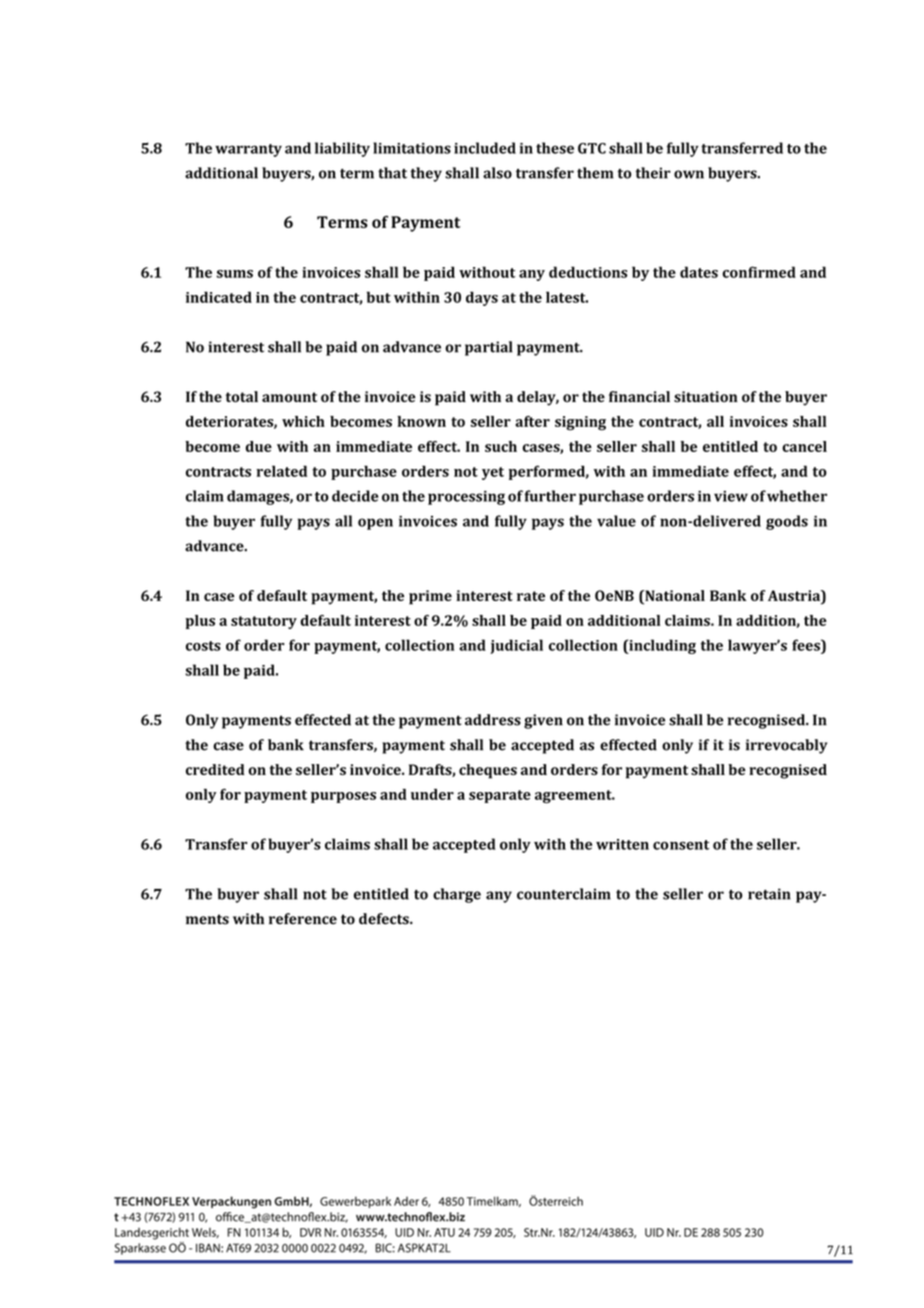 The image size is (924, 1308). What do you see at coordinates (215, 769) in the page?
I see `credited` at bounding box center [215, 769].
